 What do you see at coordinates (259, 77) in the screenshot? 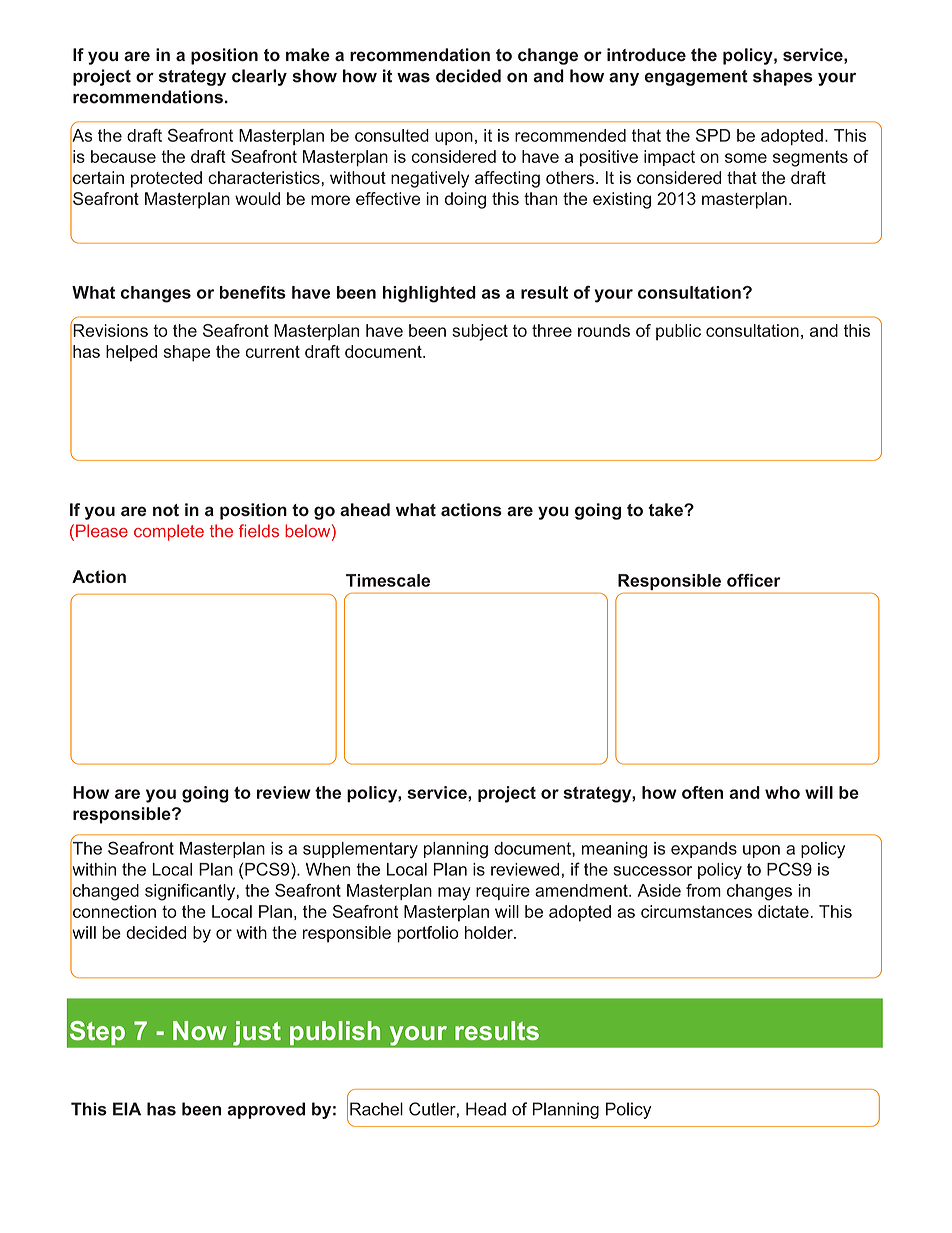
I see `clearly` at bounding box center [259, 77].
